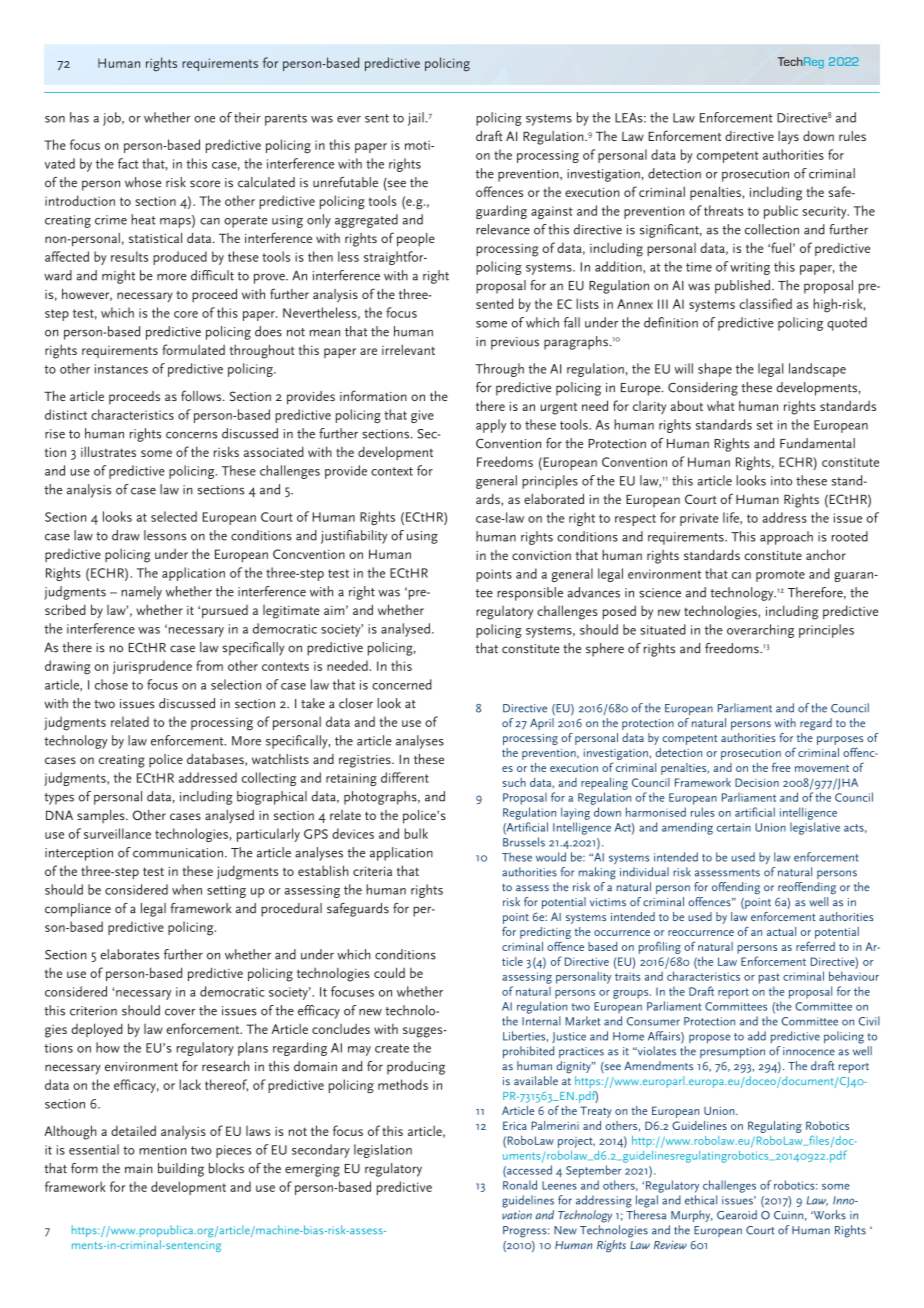  I want to click on concerned, so click(402, 684).
